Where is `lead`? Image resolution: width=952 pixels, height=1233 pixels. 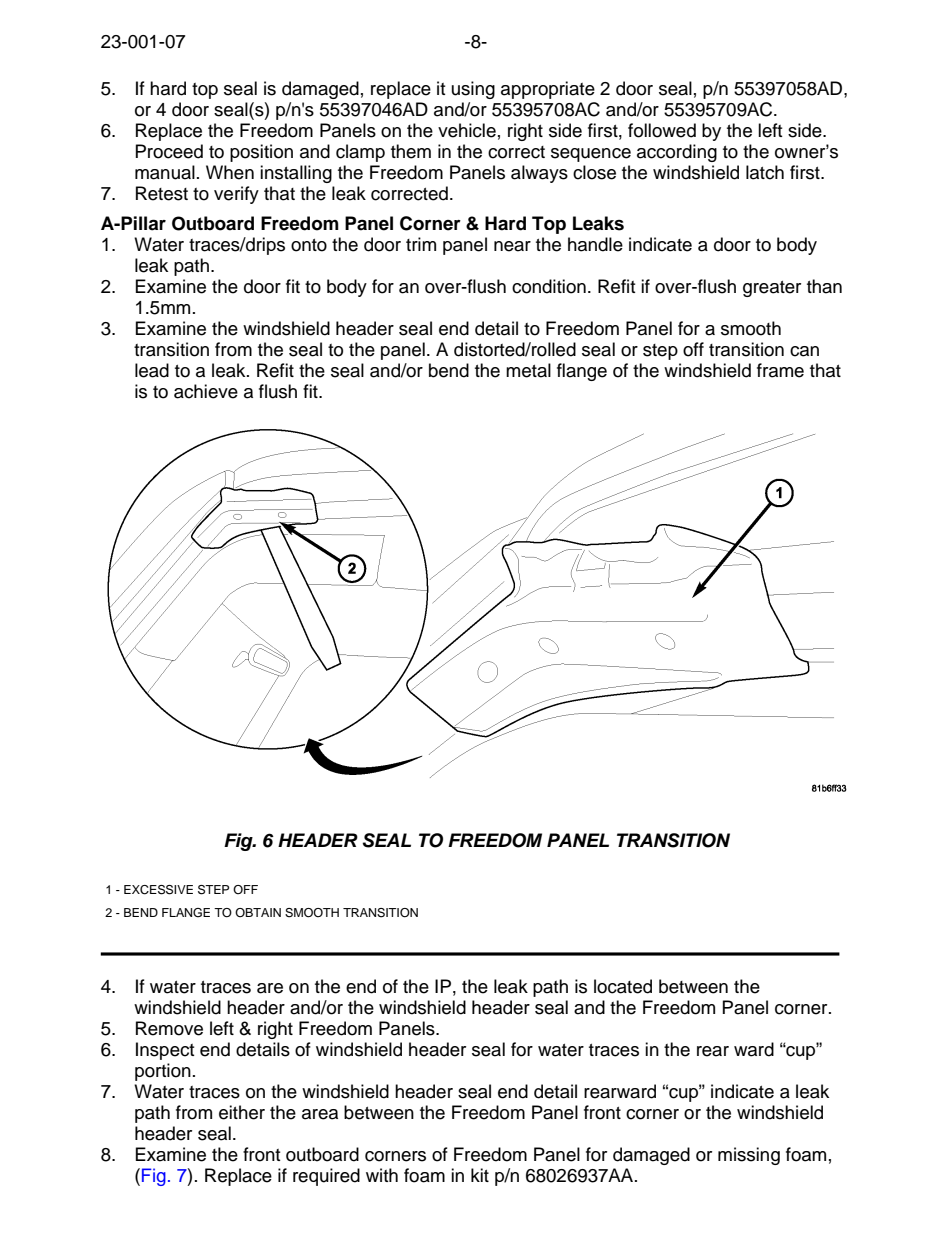
lead is located at coordinates (152, 370).
